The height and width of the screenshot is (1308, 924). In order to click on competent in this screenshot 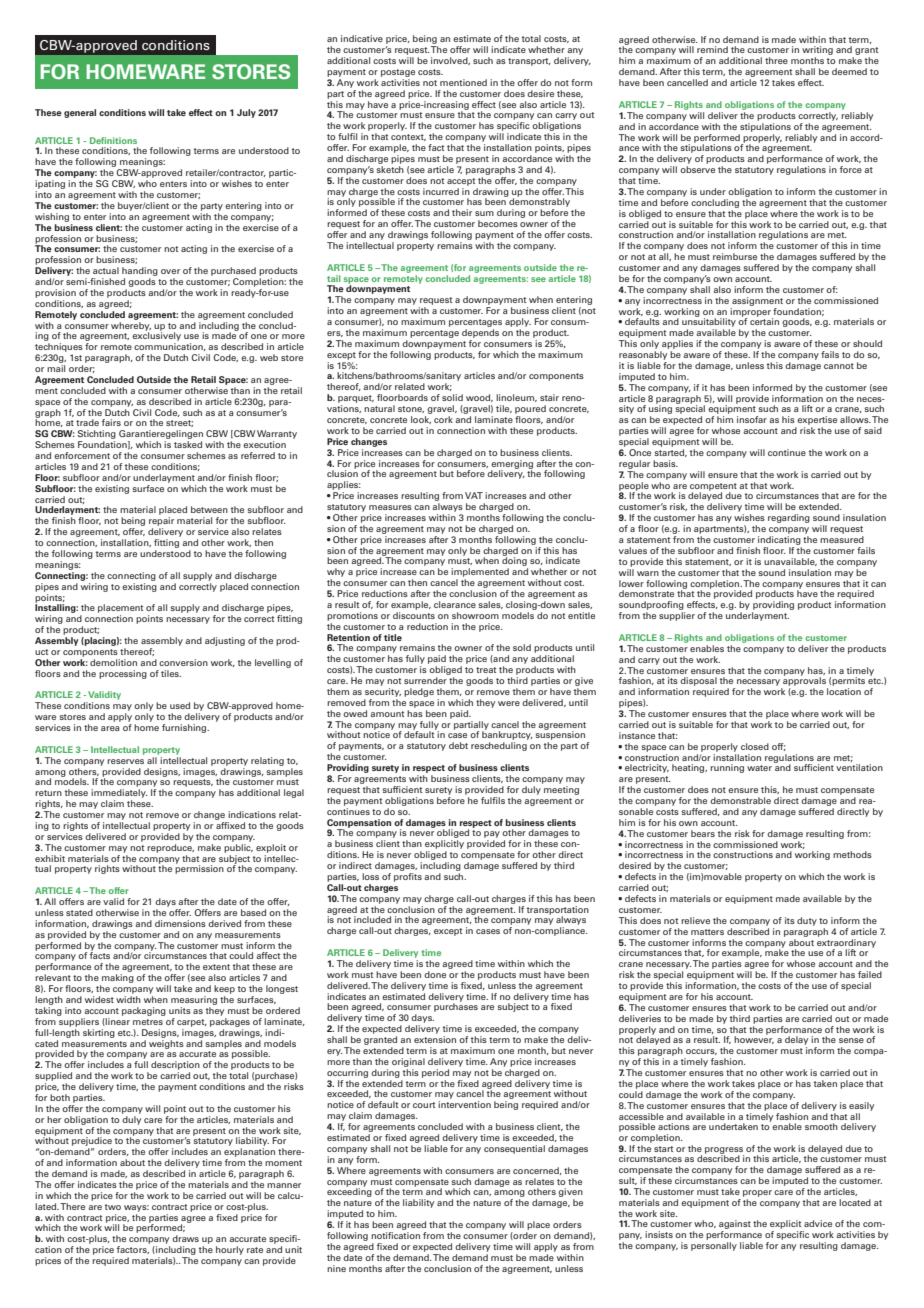, I will do `click(713, 488)`.
